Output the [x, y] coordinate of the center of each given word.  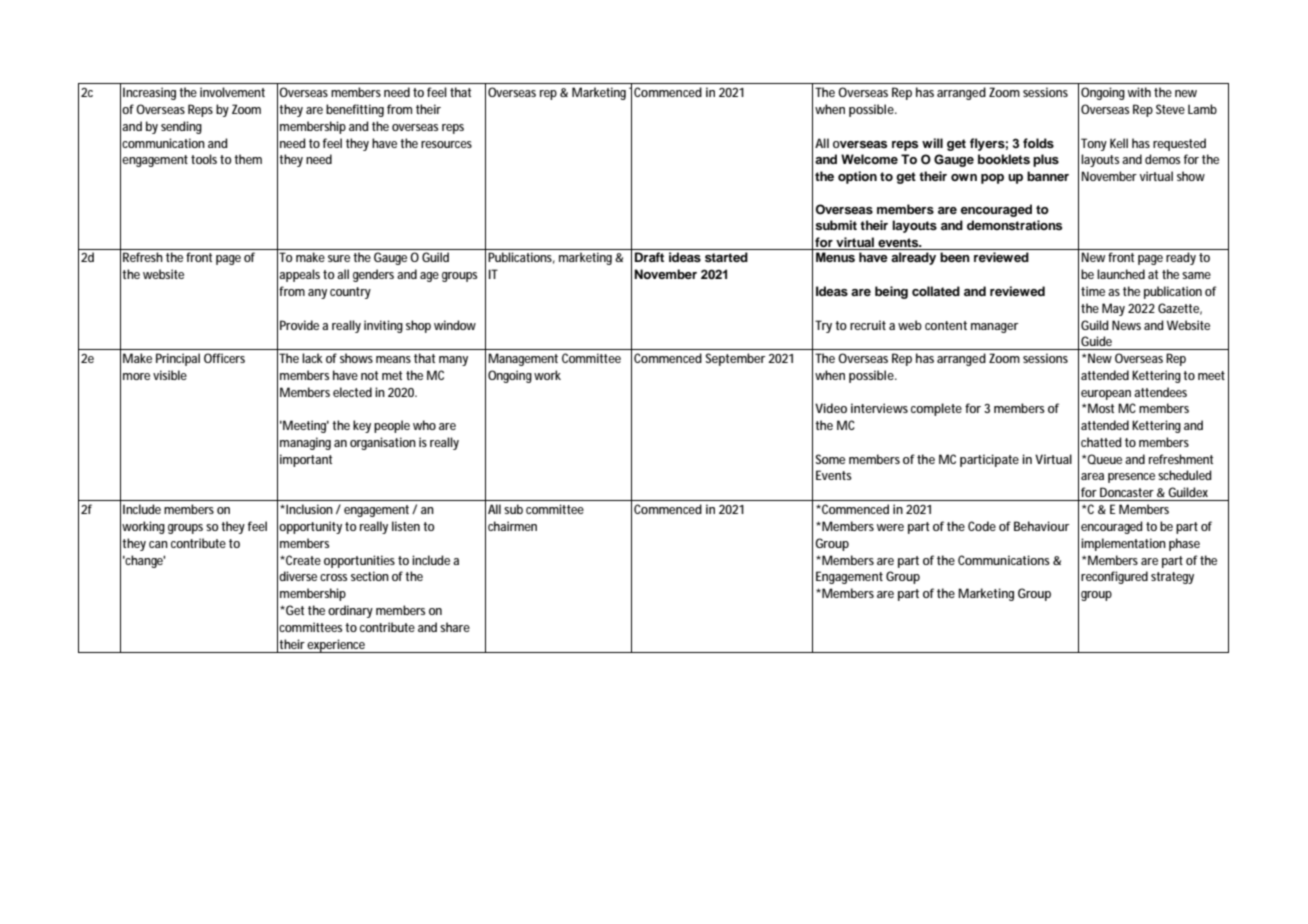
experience [337, 646]
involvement [232, 92]
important [306, 460]
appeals [299, 275]
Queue [1104, 459]
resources [446, 144]
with [1139, 92]
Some [830, 459]
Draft [649, 257]
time [1093, 291]
